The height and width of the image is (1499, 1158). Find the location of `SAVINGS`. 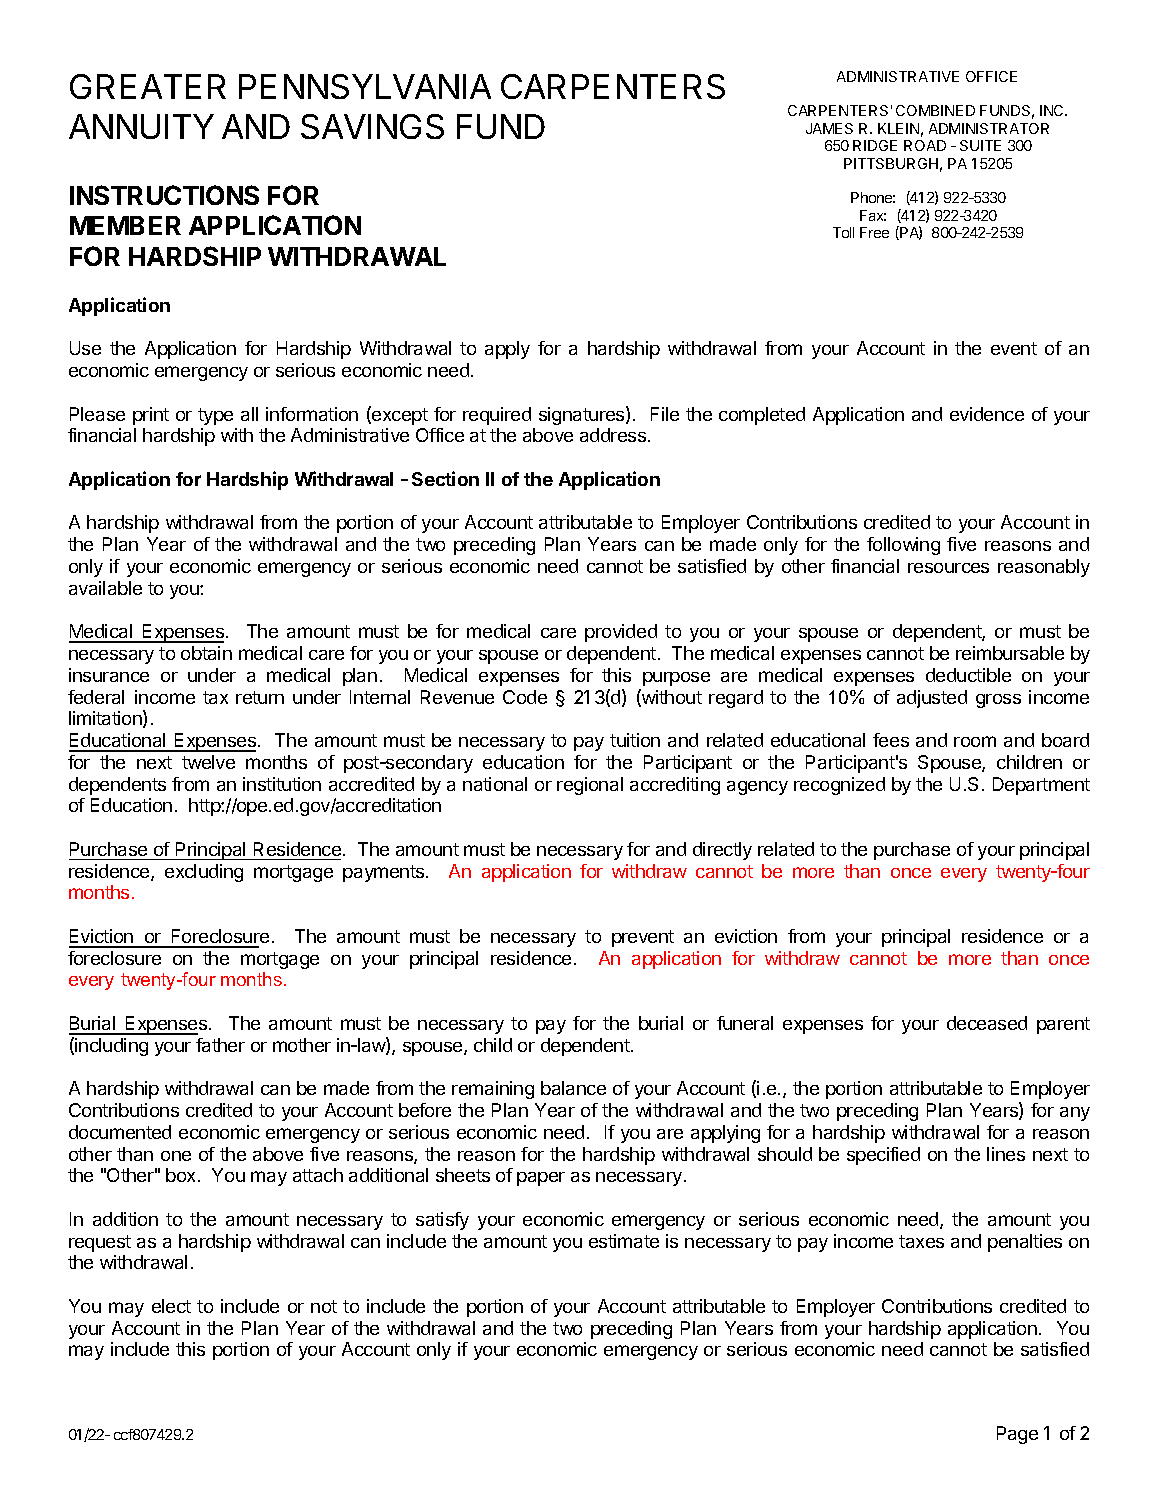

SAVINGS is located at coordinates (372, 126).
